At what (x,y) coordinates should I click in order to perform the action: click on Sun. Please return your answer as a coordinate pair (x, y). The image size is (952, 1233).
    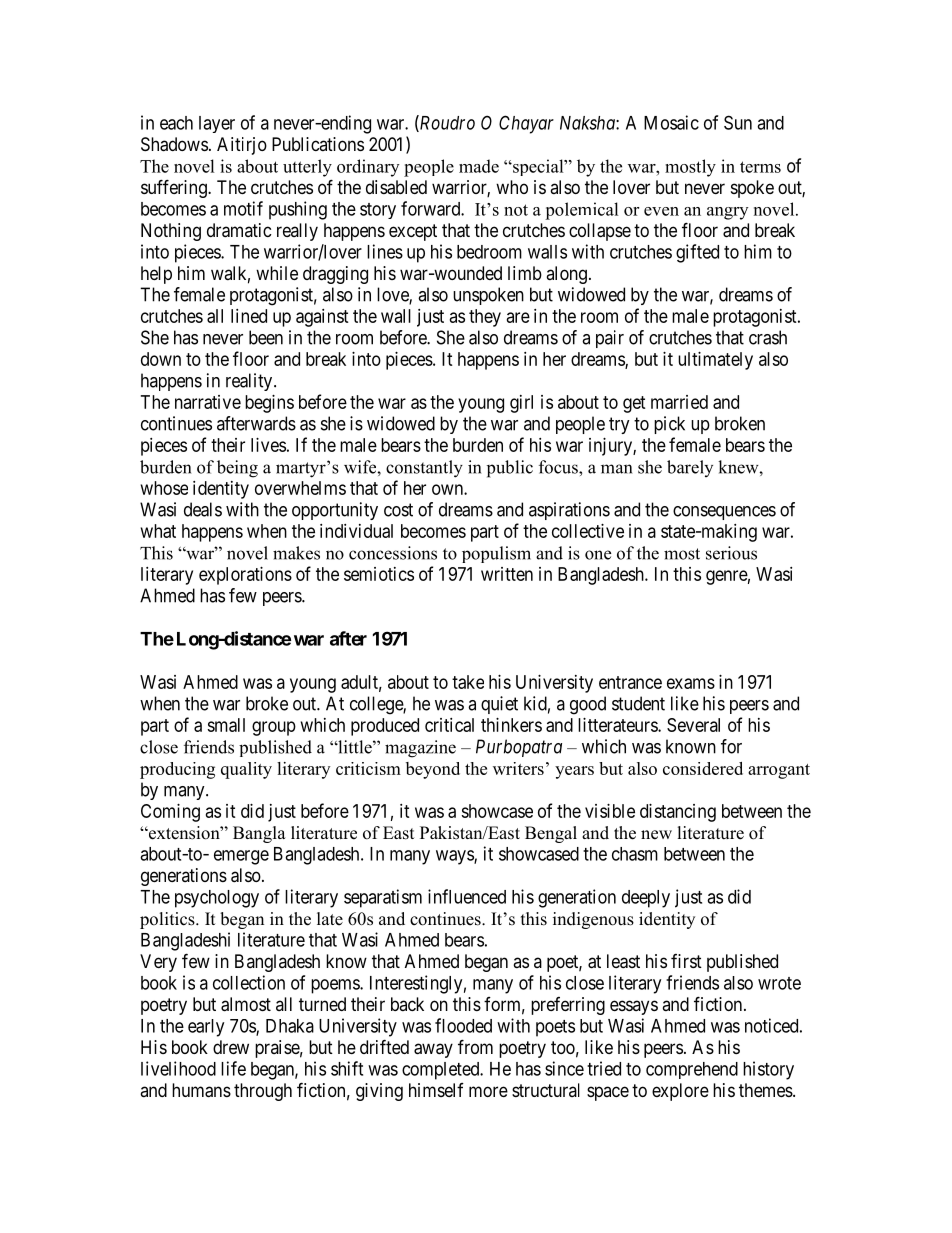
    Looking at the image, I should click on (738, 122).
